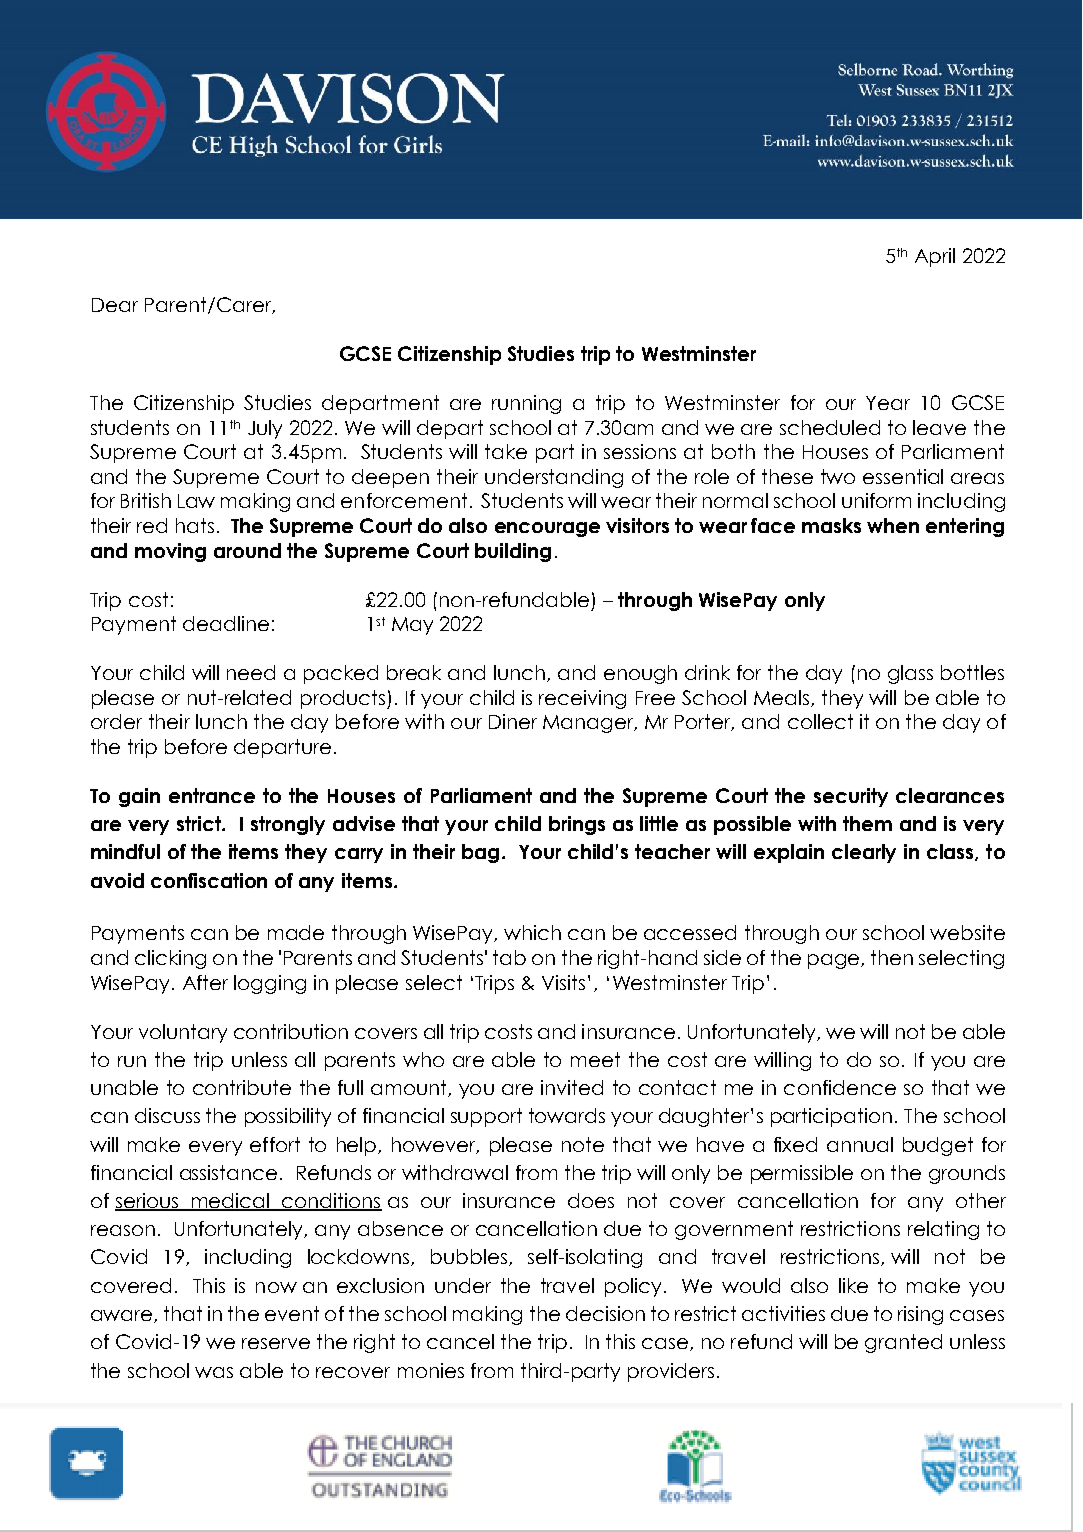 The width and height of the screenshot is (1083, 1532). Describe the element at coordinates (214, 1372) in the screenshot. I see `was` at that location.
